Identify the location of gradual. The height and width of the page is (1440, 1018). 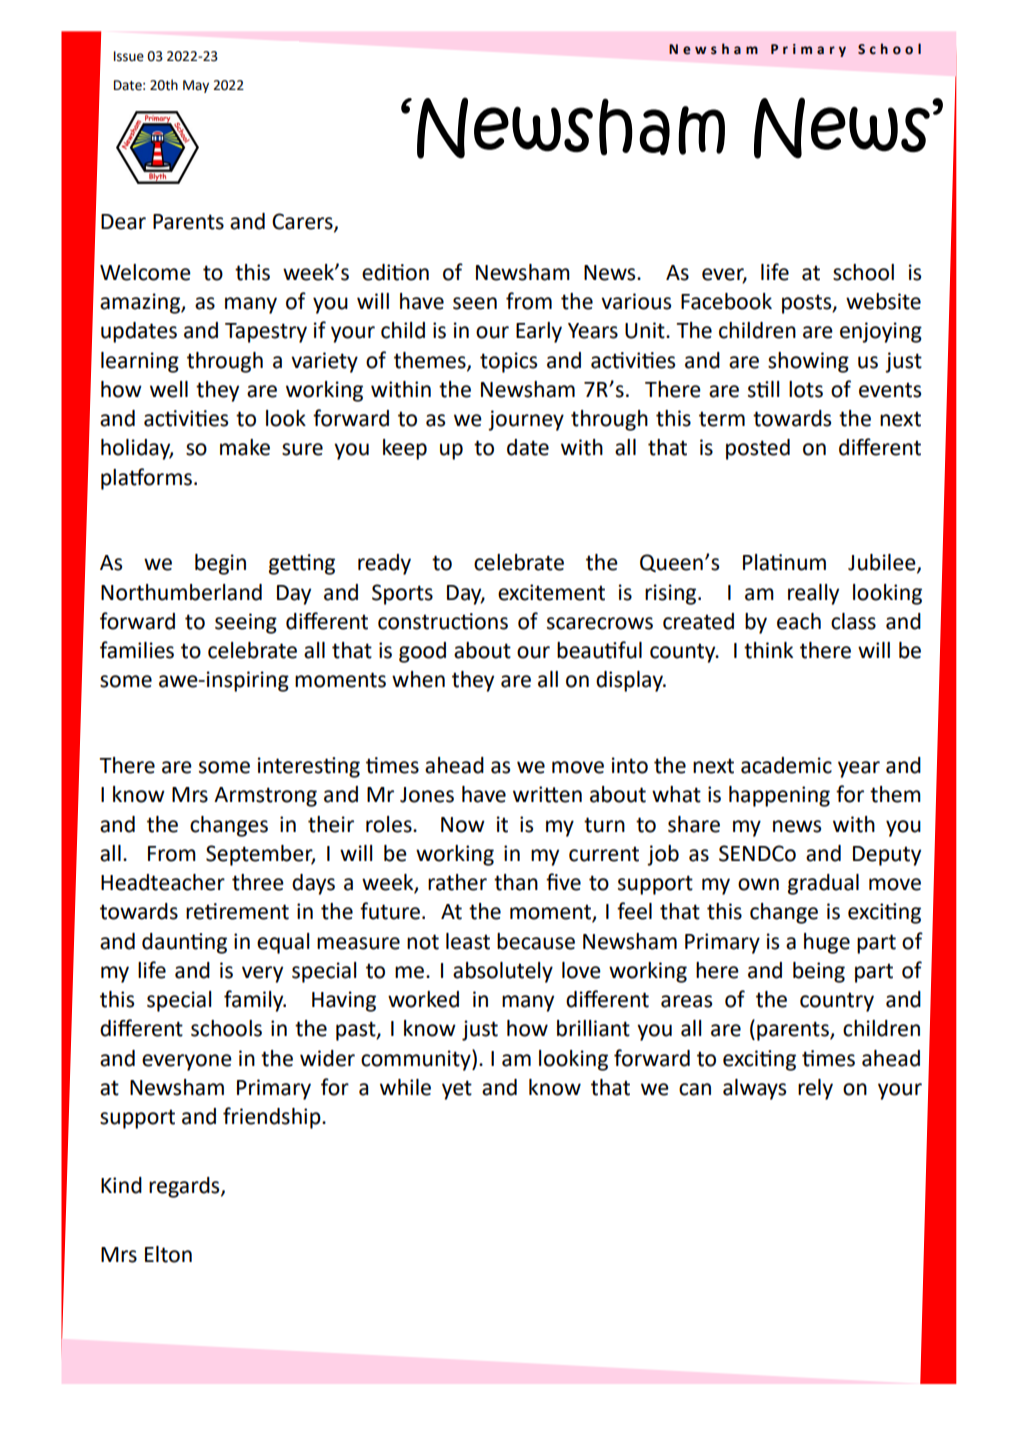
(823, 884).
